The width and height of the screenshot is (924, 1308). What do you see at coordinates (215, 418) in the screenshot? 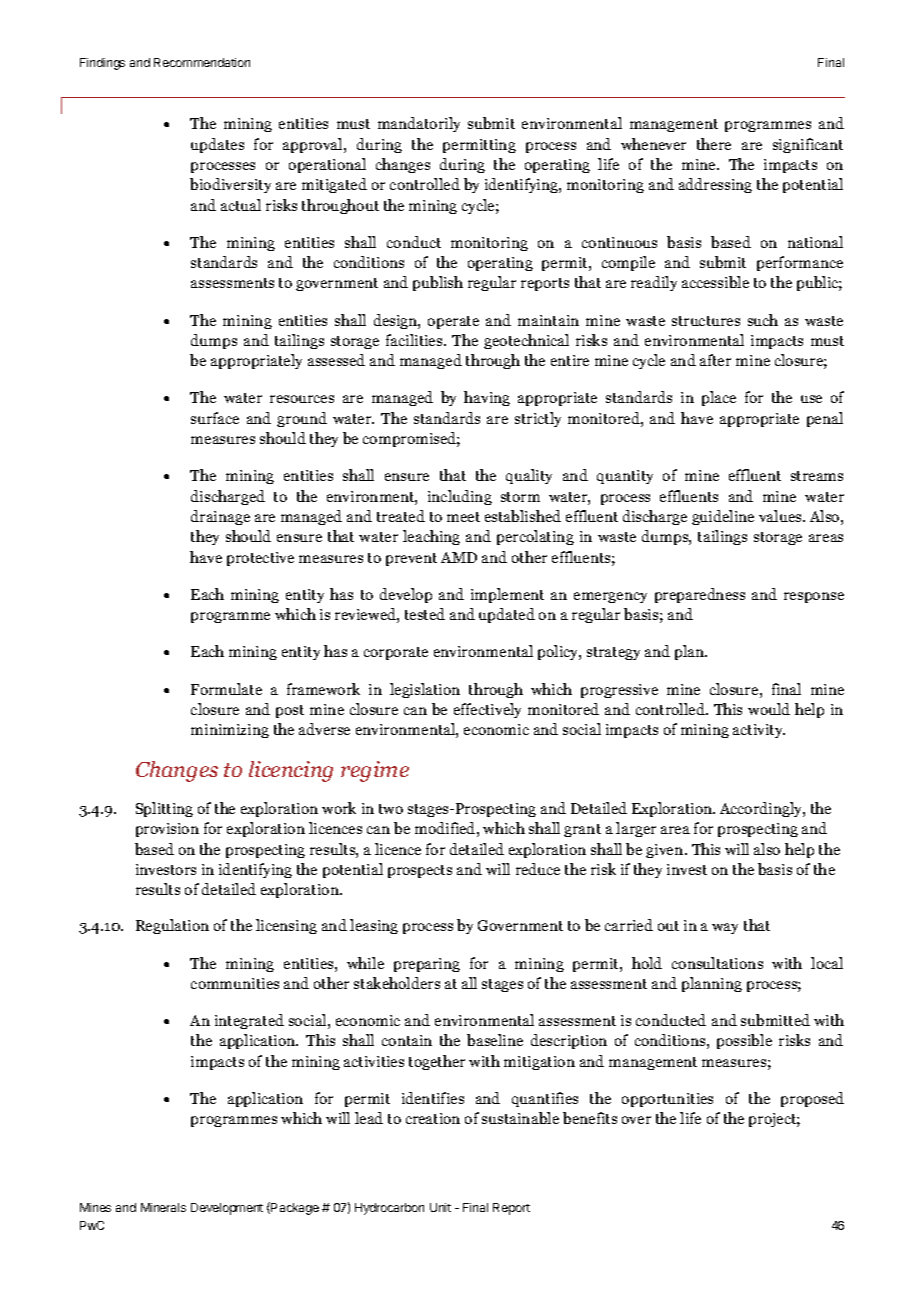
I see `surface` at bounding box center [215, 418].
